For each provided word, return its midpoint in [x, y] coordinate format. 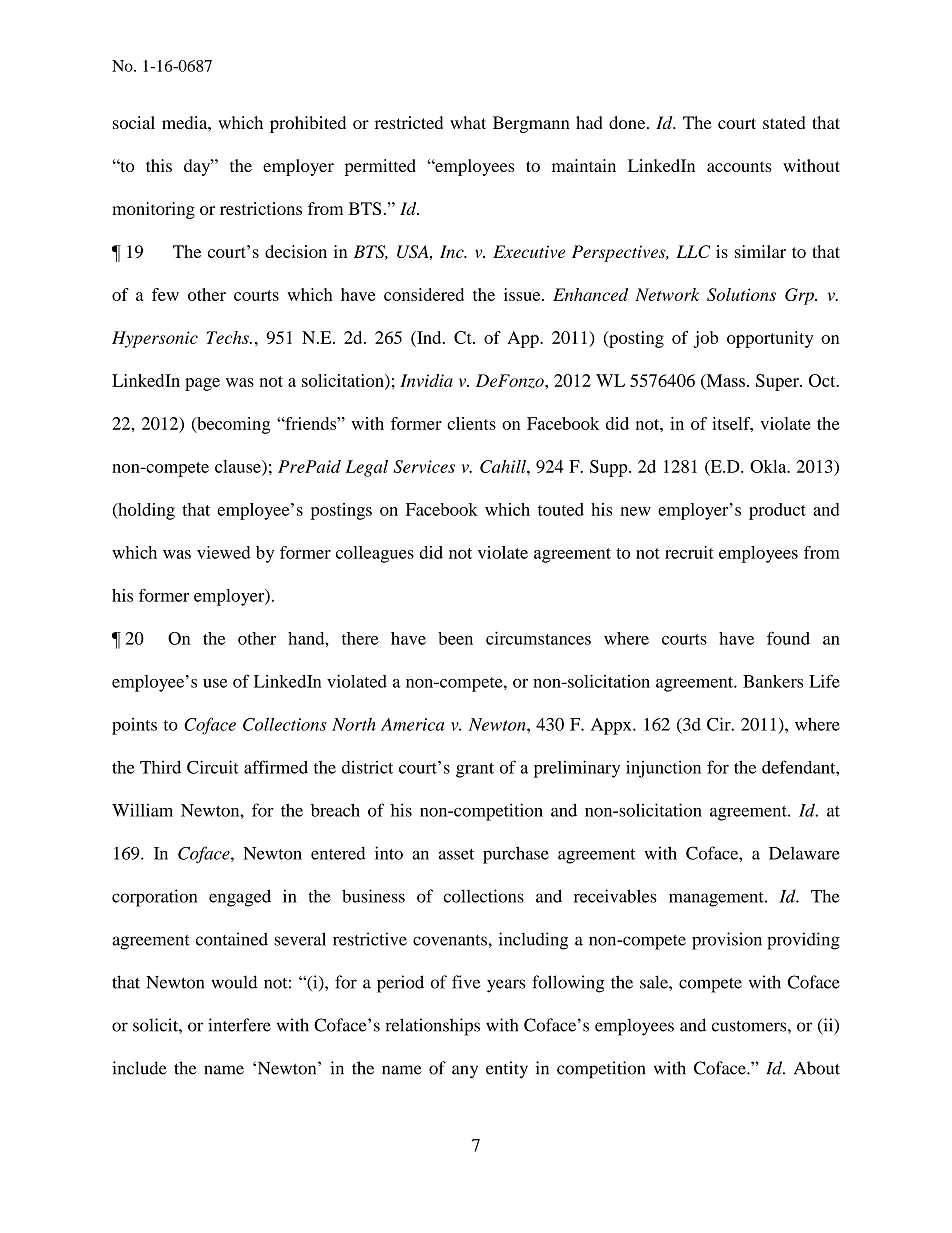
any [465, 1072]
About [817, 1068]
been [455, 638]
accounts [739, 166]
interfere [239, 1025]
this [159, 165]
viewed [224, 552]
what [468, 122]
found [788, 638]
